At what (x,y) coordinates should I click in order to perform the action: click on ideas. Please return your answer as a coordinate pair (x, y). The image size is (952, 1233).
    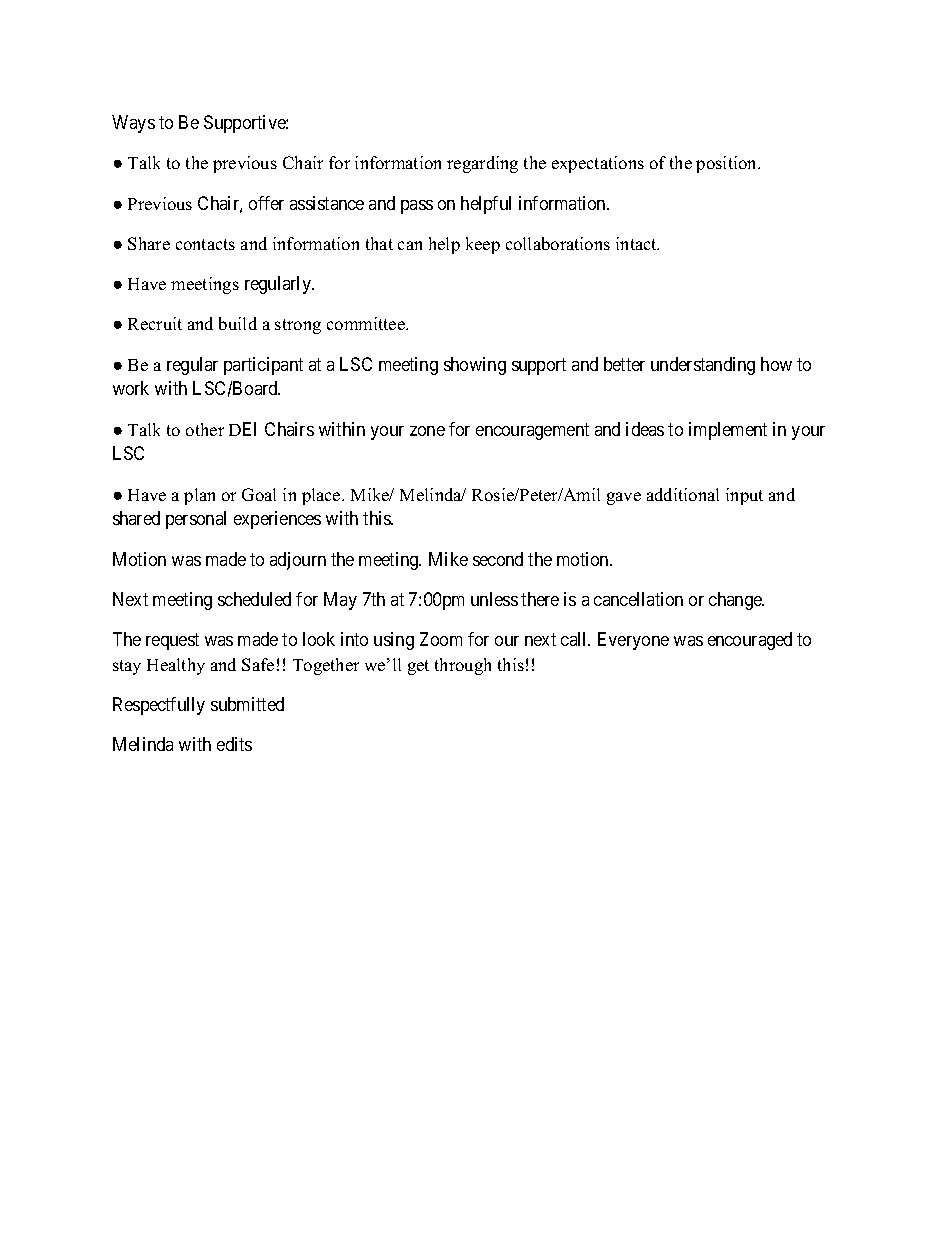
    Looking at the image, I should click on (645, 429).
